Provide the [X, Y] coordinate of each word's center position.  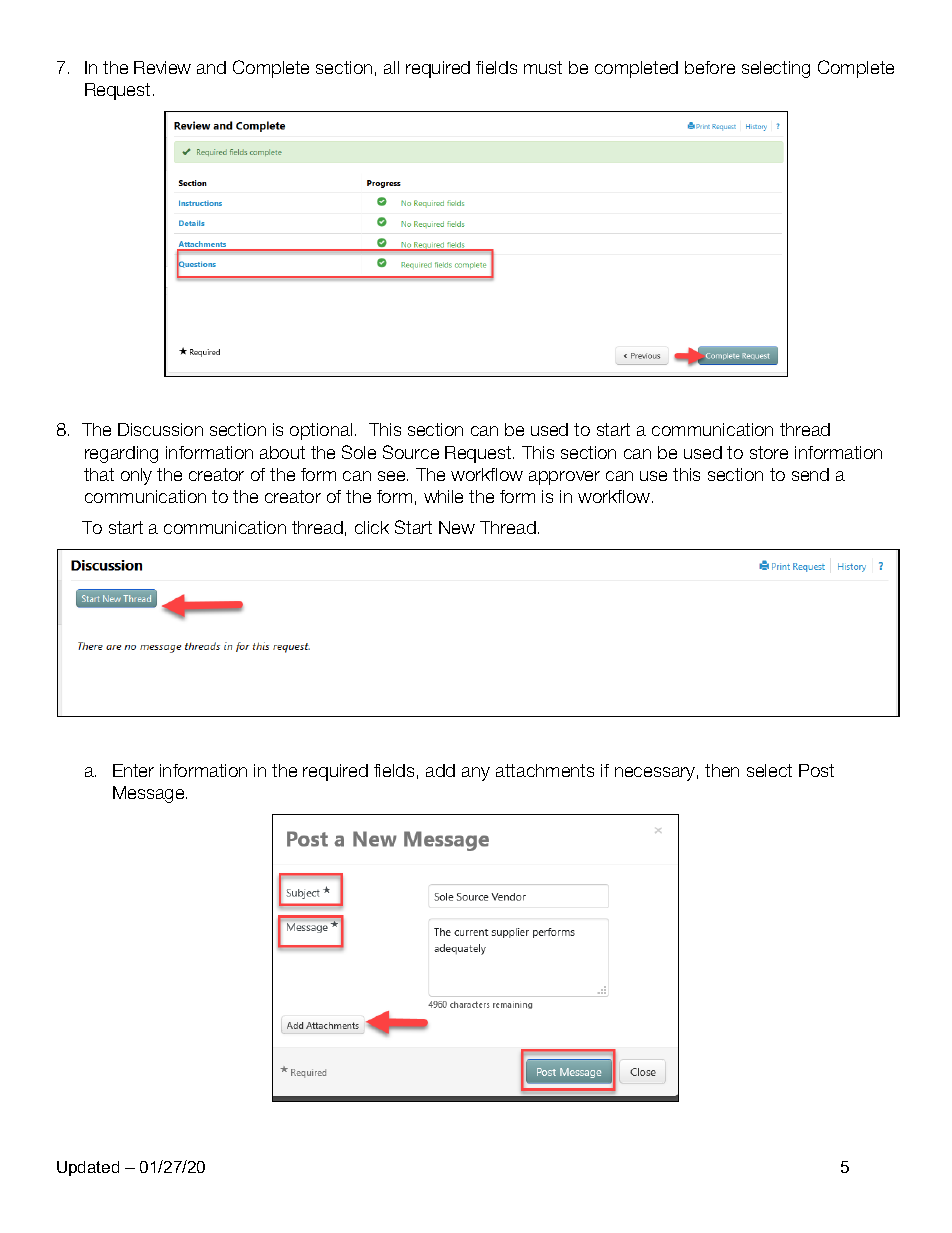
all [391, 67]
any [476, 774]
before [710, 67]
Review [162, 67]
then [722, 770]
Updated [88, 1168]
